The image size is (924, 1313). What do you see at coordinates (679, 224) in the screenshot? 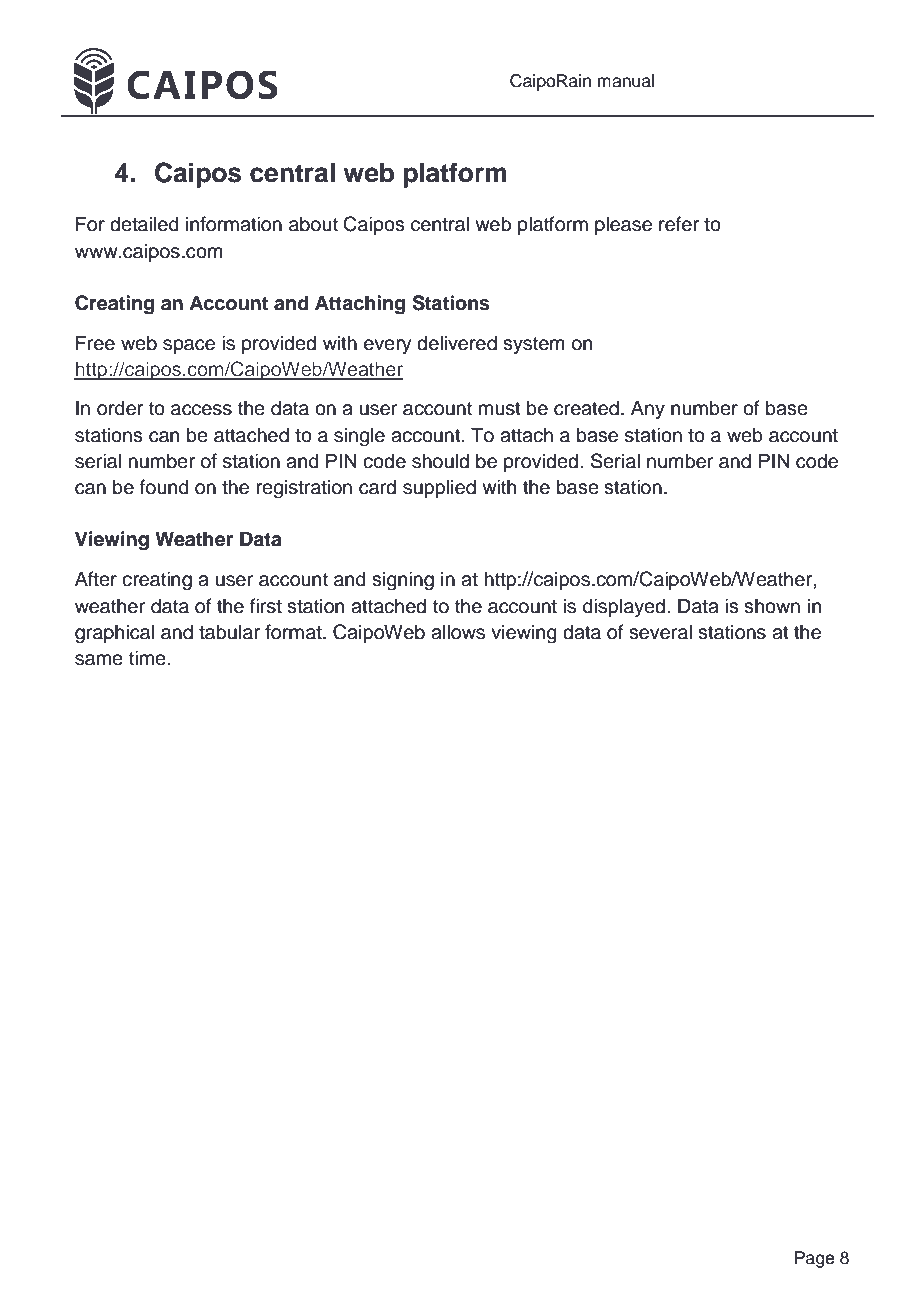
I see `refer` at bounding box center [679, 224].
